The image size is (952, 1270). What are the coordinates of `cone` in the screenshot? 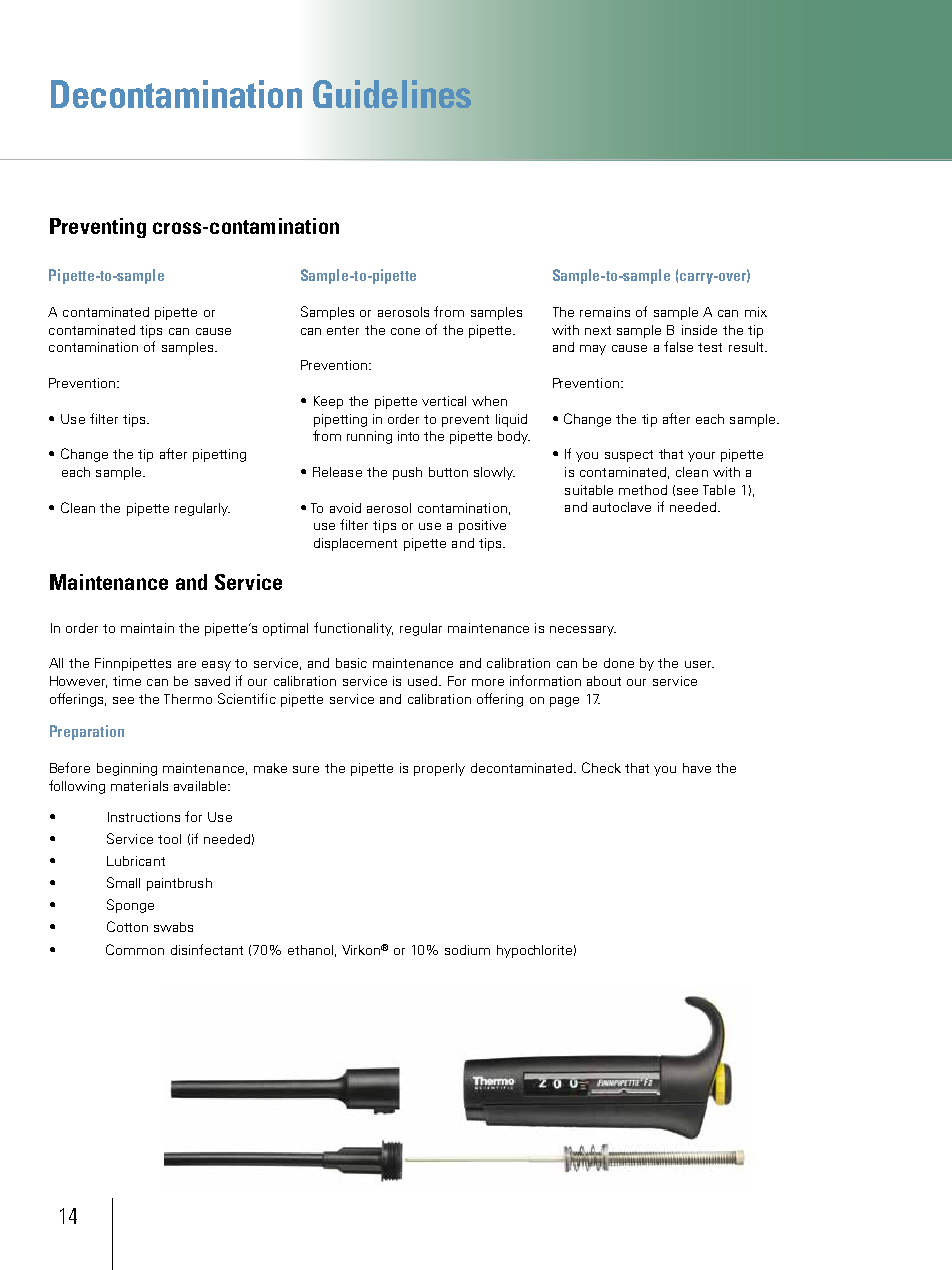 It's located at (405, 331).
